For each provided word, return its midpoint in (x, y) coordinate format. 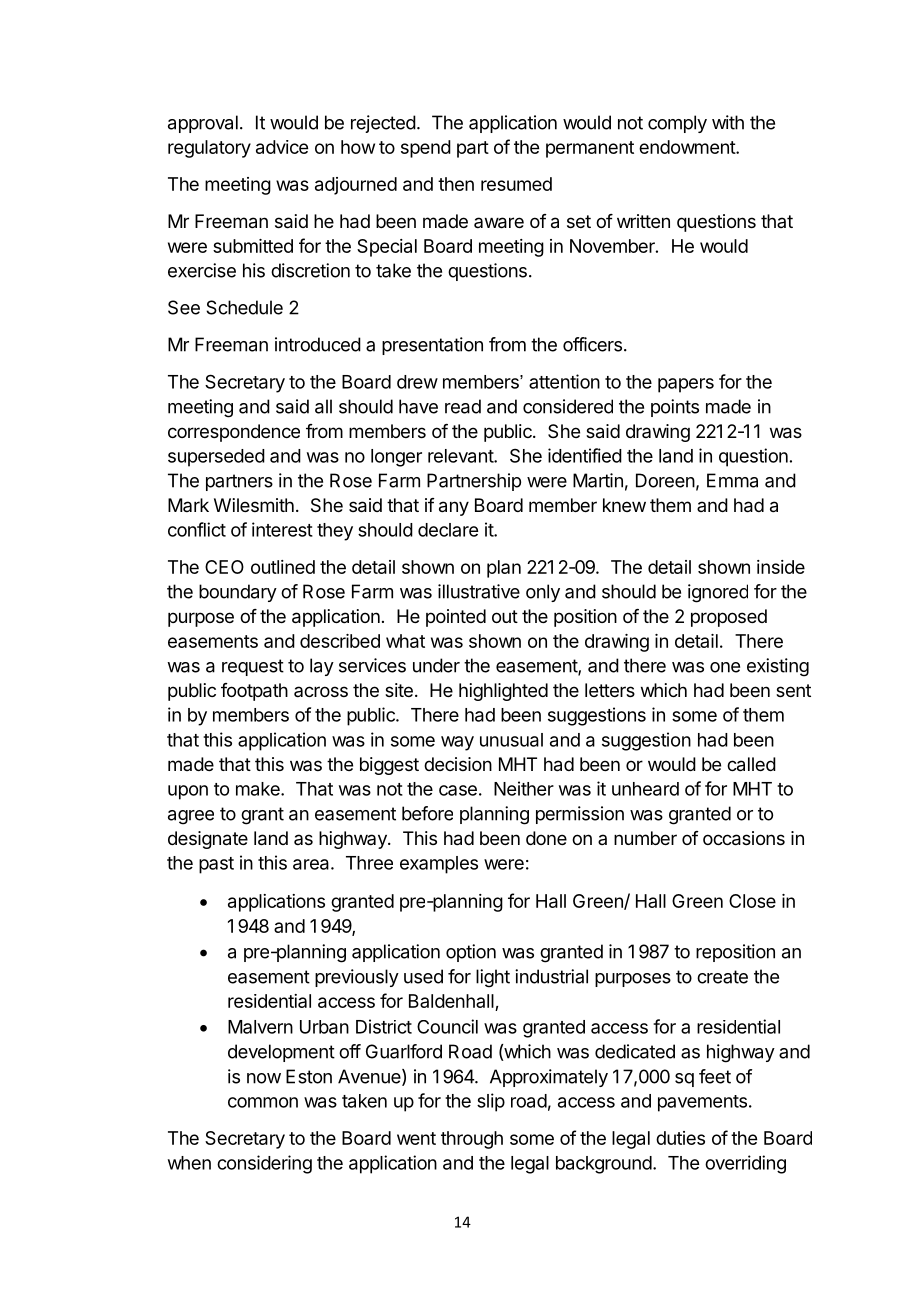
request (253, 667)
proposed (729, 618)
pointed (456, 618)
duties (680, 1138)
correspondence (234, 433)
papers (686, 385)
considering (264, 1164)
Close (752, 901)
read (463, 406)
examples (439, 865)
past (216, 865)
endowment (688, 147)
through (472, 1140)
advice (282, 147)
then (456, 184)
